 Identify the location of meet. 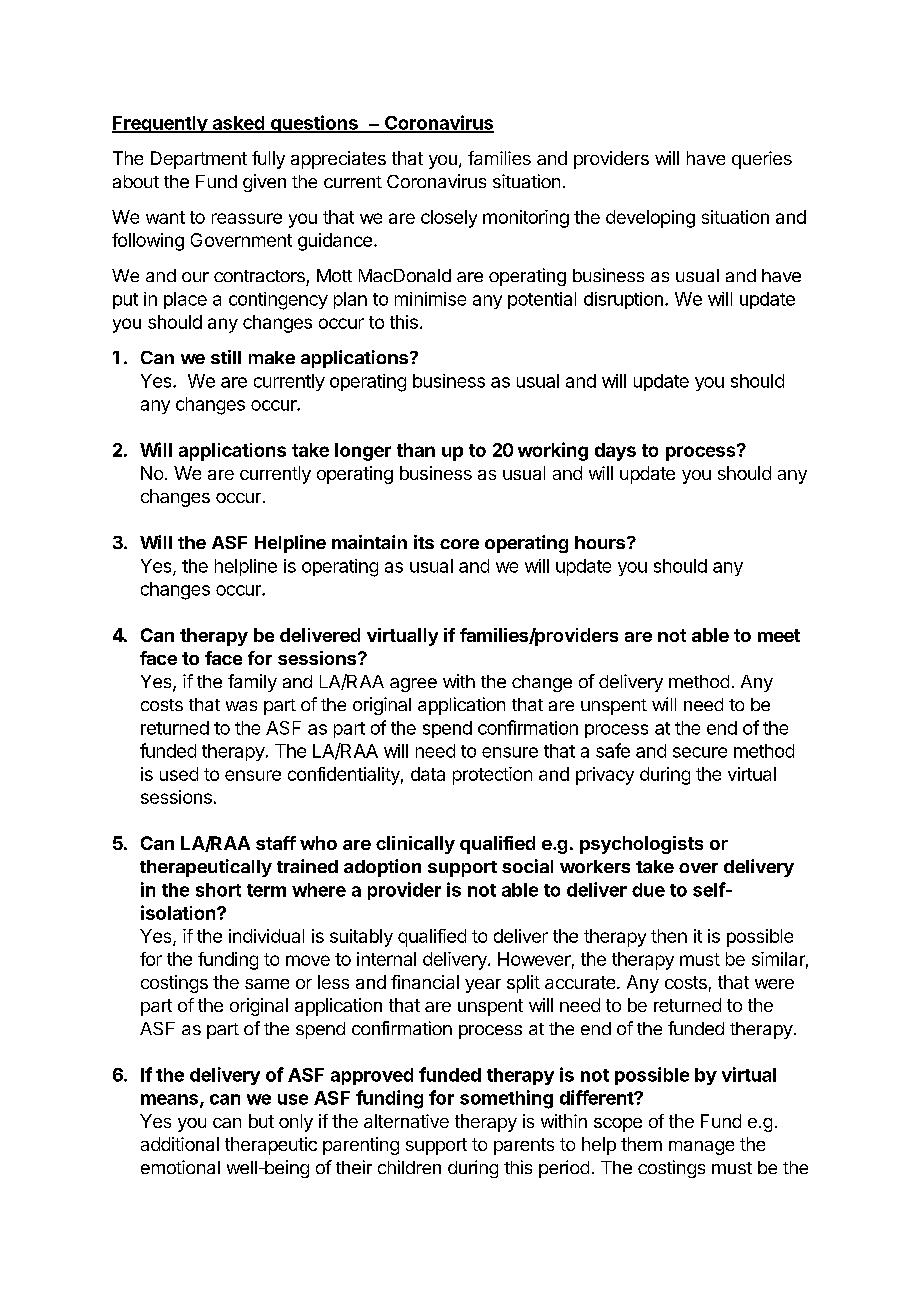
(779, 635).
